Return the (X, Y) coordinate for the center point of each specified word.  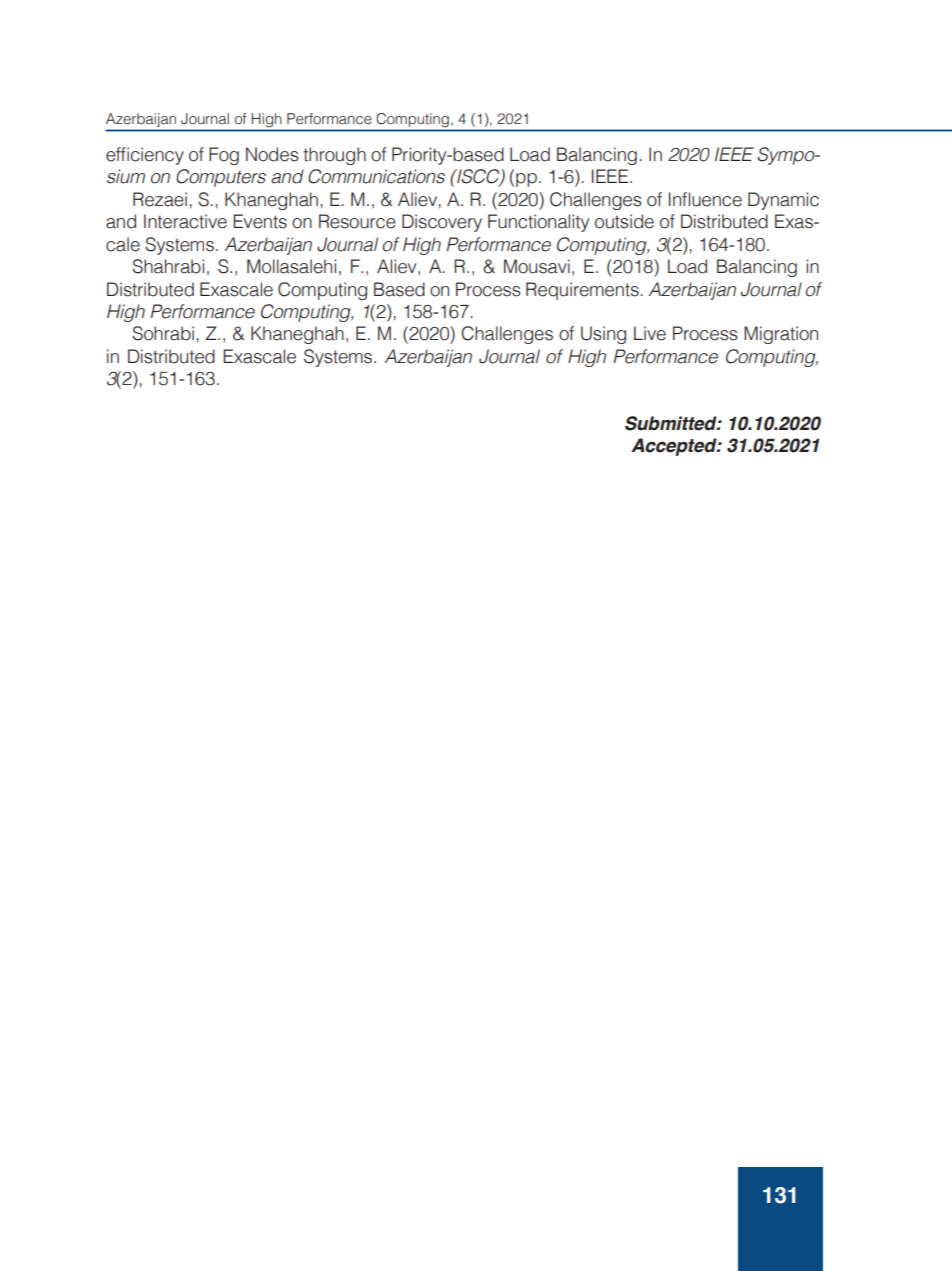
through (334, 156)
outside (624, 221)
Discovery (442, 223)
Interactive (185, 221)
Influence (705, 199)
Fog (224, 156)
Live (650, 333)
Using (603, 335)
